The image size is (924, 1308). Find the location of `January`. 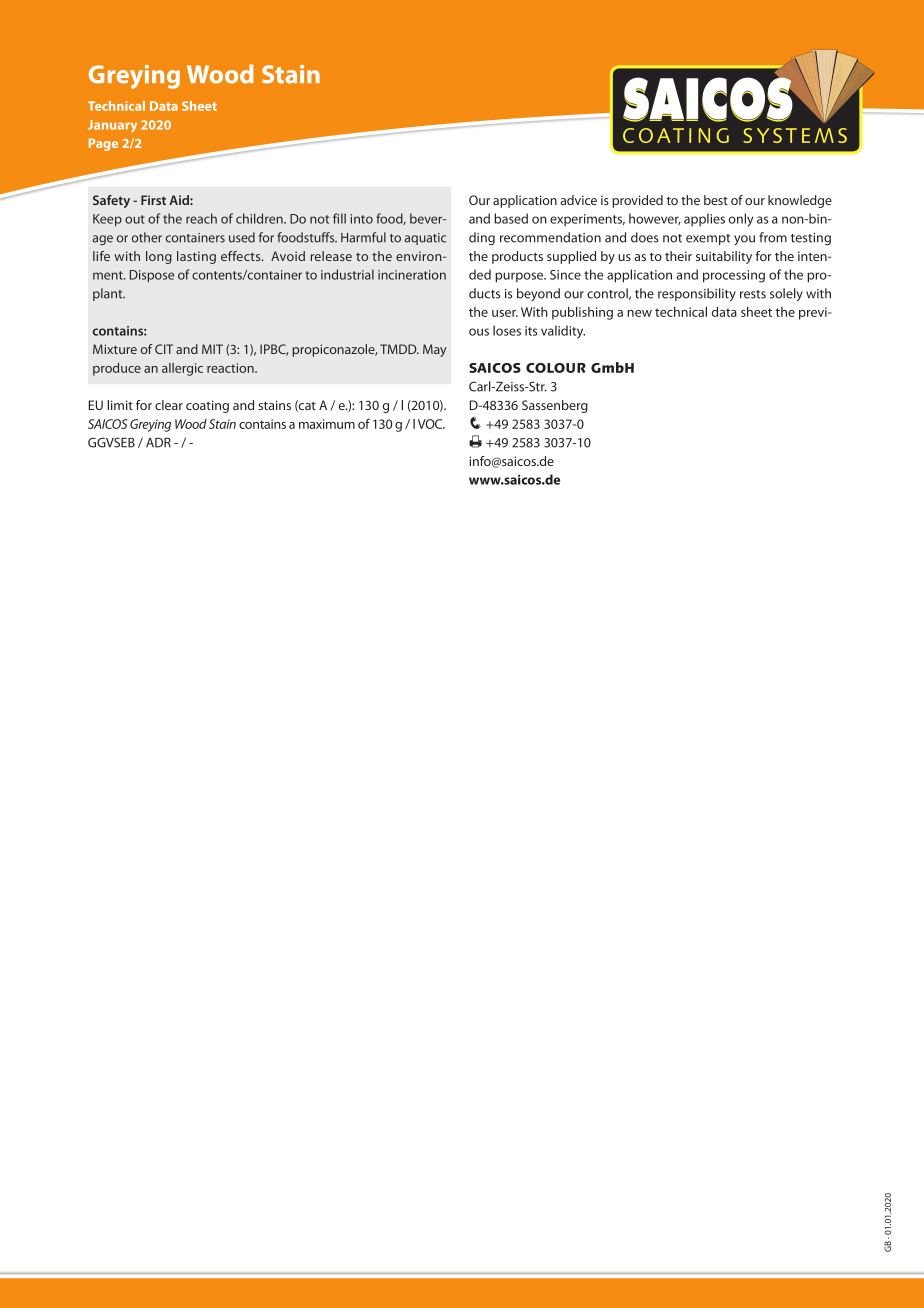

January is located at coordinates (112, 126).
